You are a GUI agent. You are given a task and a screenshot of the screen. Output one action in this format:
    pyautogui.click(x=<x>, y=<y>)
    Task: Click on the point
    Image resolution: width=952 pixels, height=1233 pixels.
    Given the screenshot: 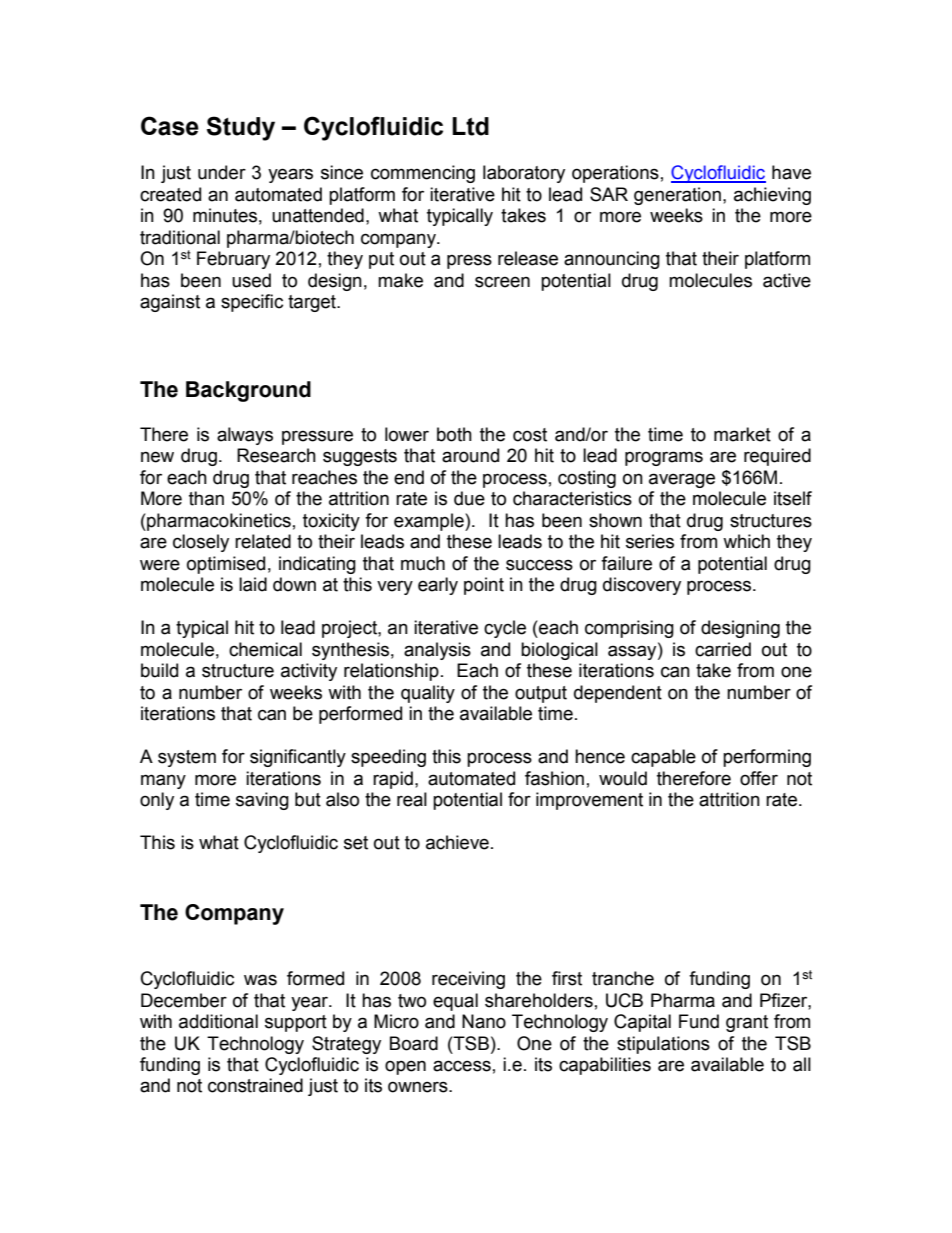 What is the action you would take?
    pyautogui.click(x=484, y=586)
